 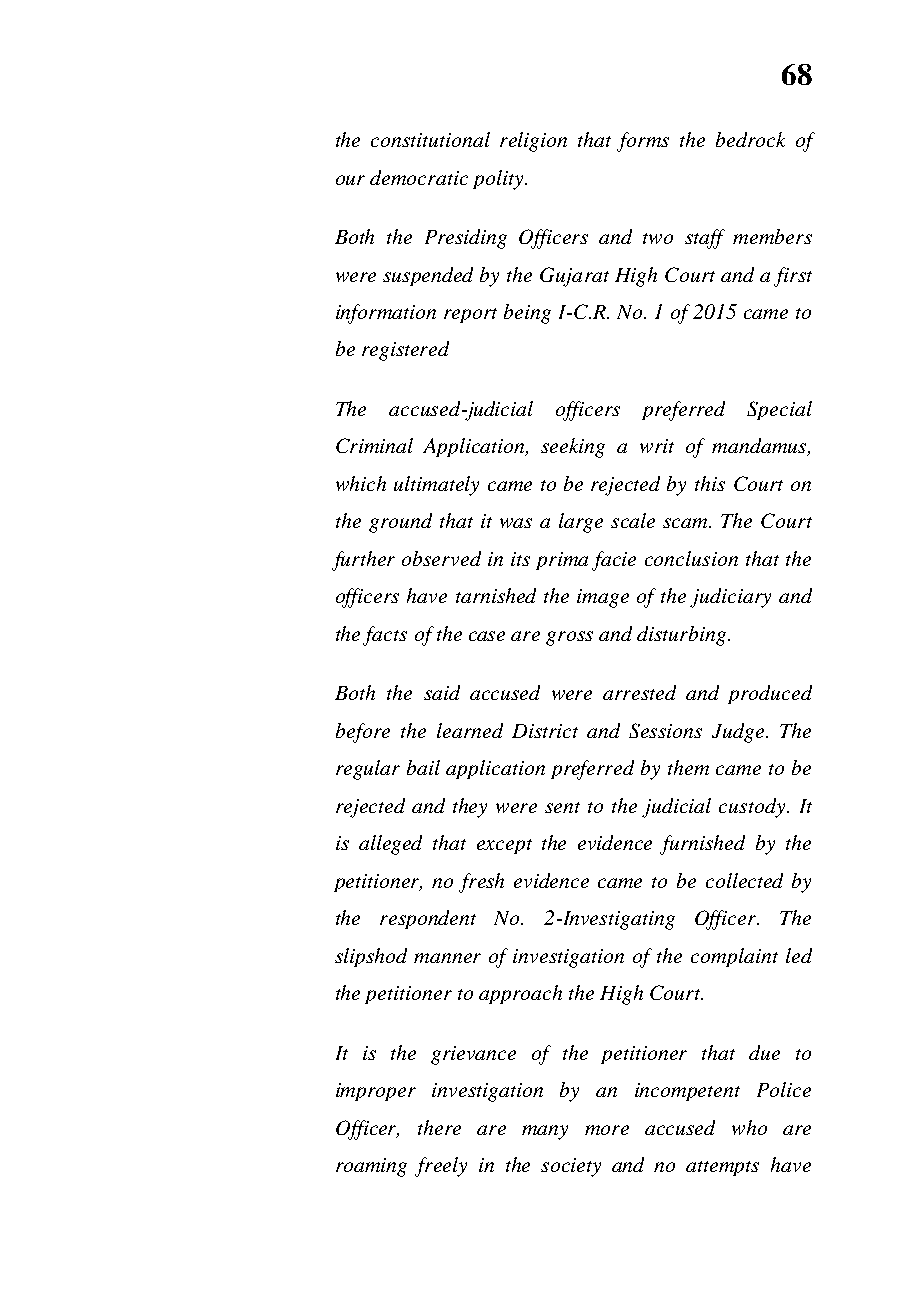 What do you see at coordinates (710, 483) in the image?
I see `this` at bounding box center [710, 483].
